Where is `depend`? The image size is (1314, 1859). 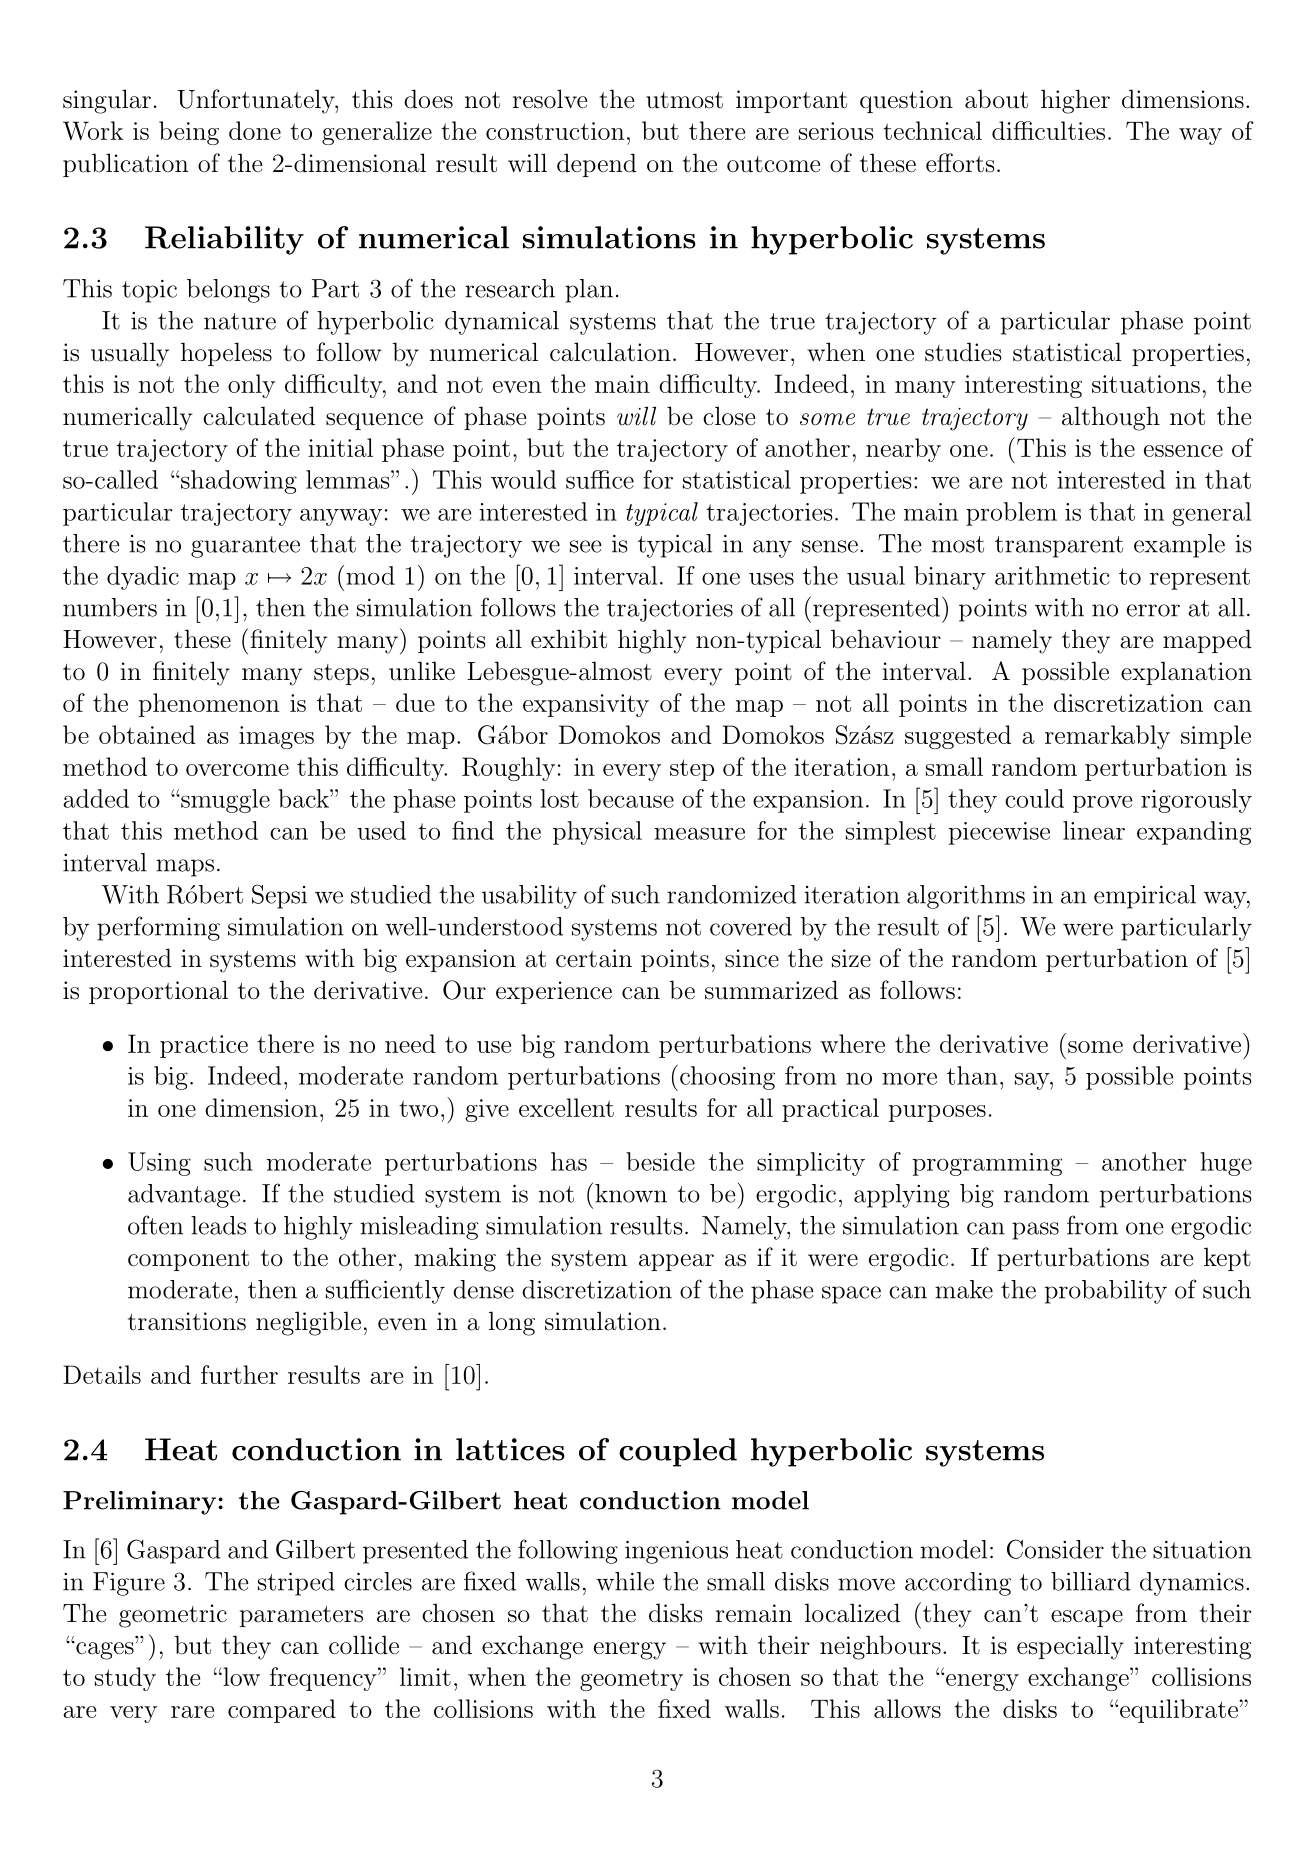
depend is located at coordinates (597, 165).
